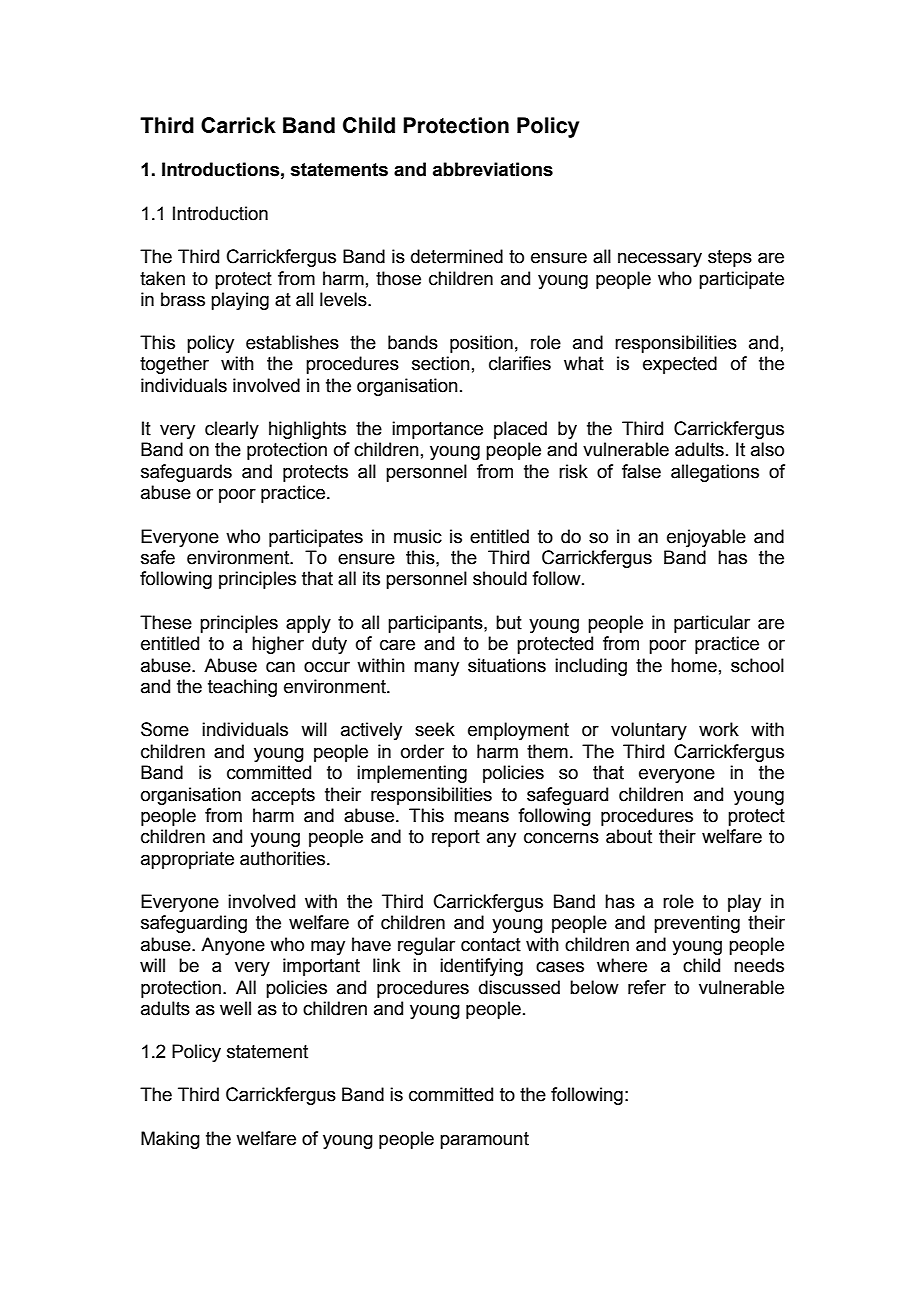 Image resolution: width=924 pixels, height=1308 pixels. What do you see at coordinates (187, 860) in the screenshot?
I see `appropriate` at bounding box center [187, 860].
